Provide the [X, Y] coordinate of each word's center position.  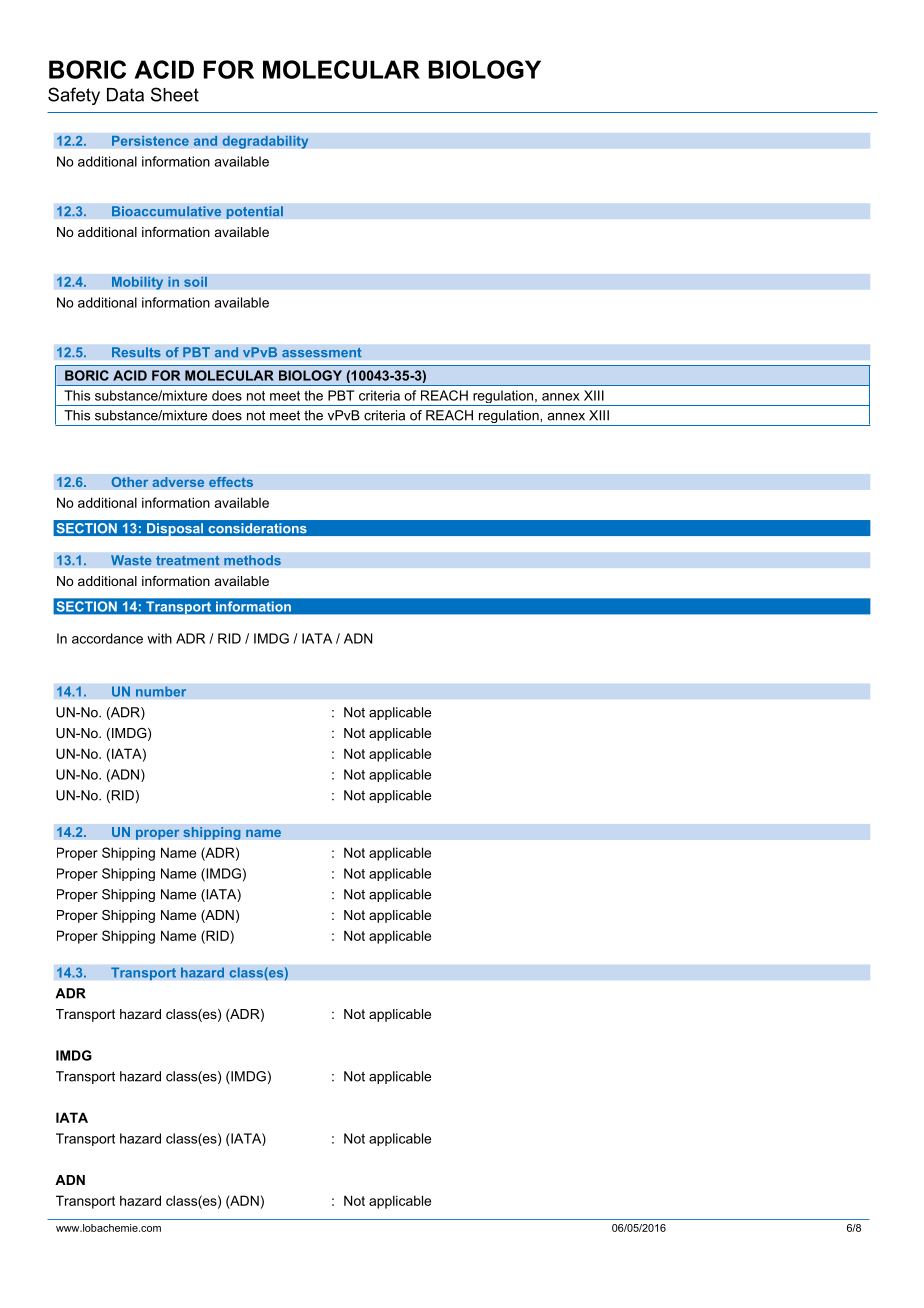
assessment [322, 352]
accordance [107, 638]
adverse [178, 482]
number [161, 691]
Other [130, 482]
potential [254, 212]
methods [252, 560]
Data [125, 95]
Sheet [175, 94]
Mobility [138, 283]
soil [195, 281]
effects [231, 482]
